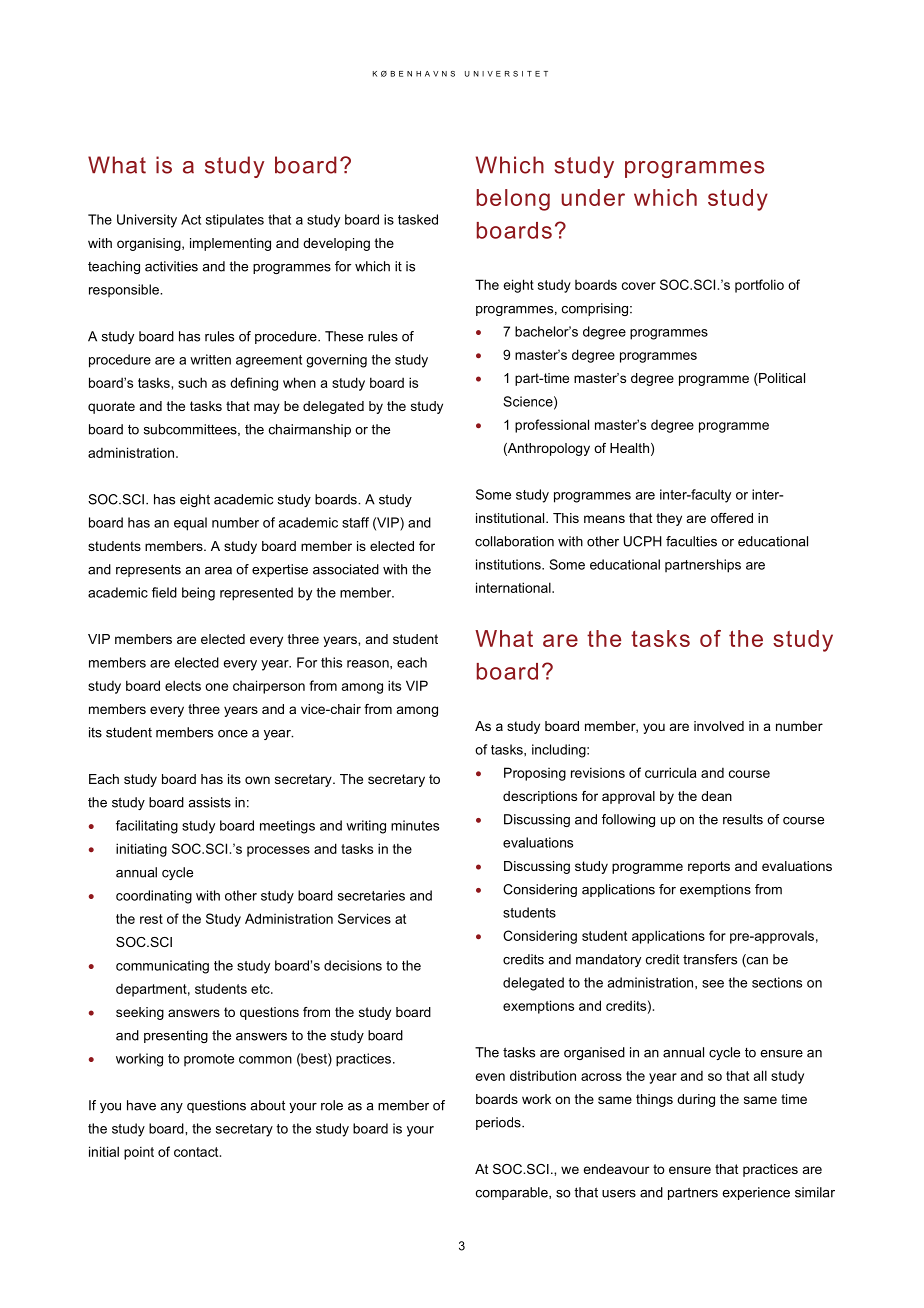 Image resolution: width=924 pixels, height=1308 pixels. Describe the element at coordinates (141, 850) in the screenshot. I see `initiating` at that location.
